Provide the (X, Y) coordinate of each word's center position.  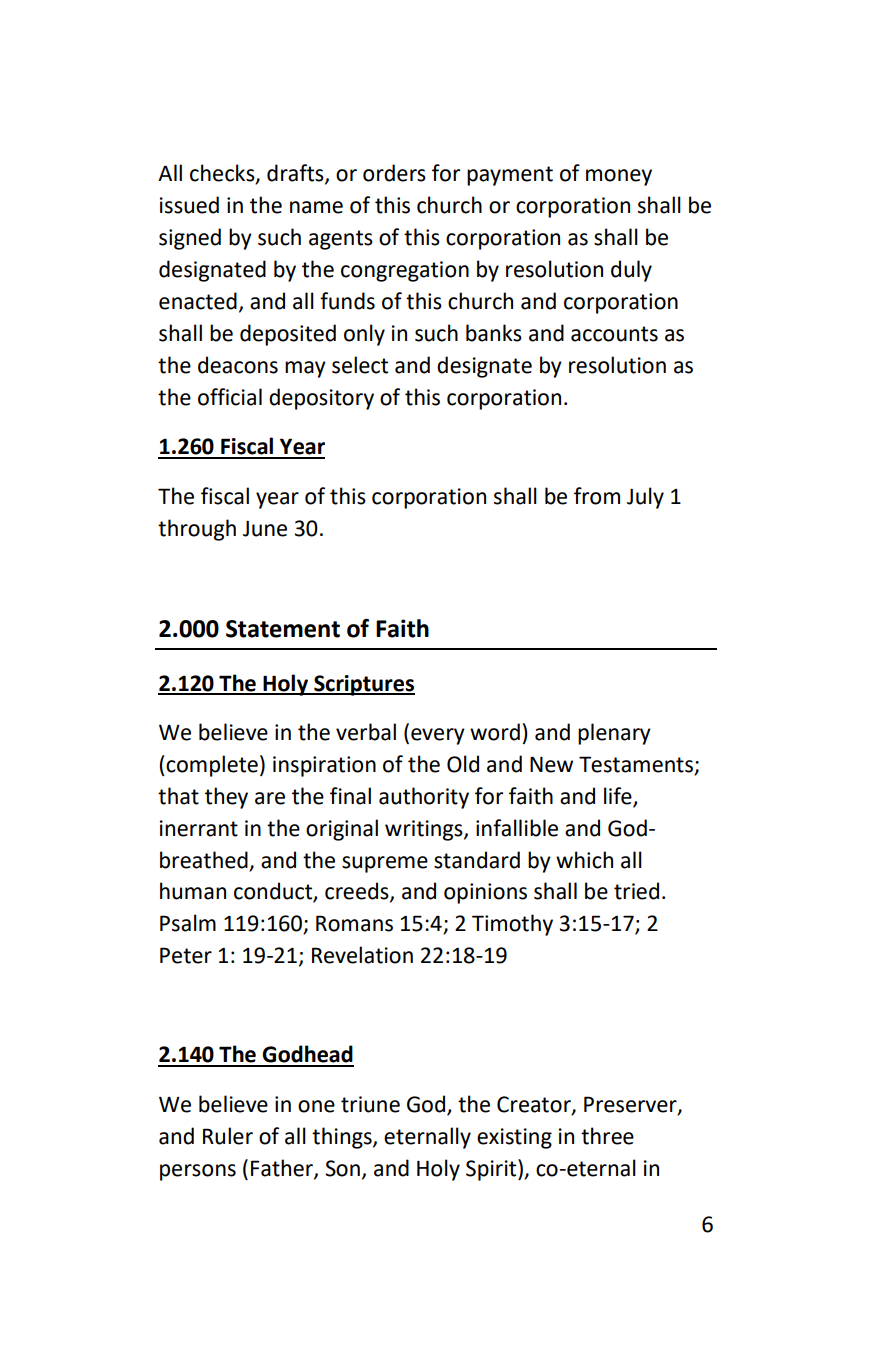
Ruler (228, 1136)
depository (321, 399)
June (265, 529)
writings (425, 830)
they (226, 798)
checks (223, 174)
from (597, 496)
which (584, 860)
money (619, 177)
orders (394, 173)
